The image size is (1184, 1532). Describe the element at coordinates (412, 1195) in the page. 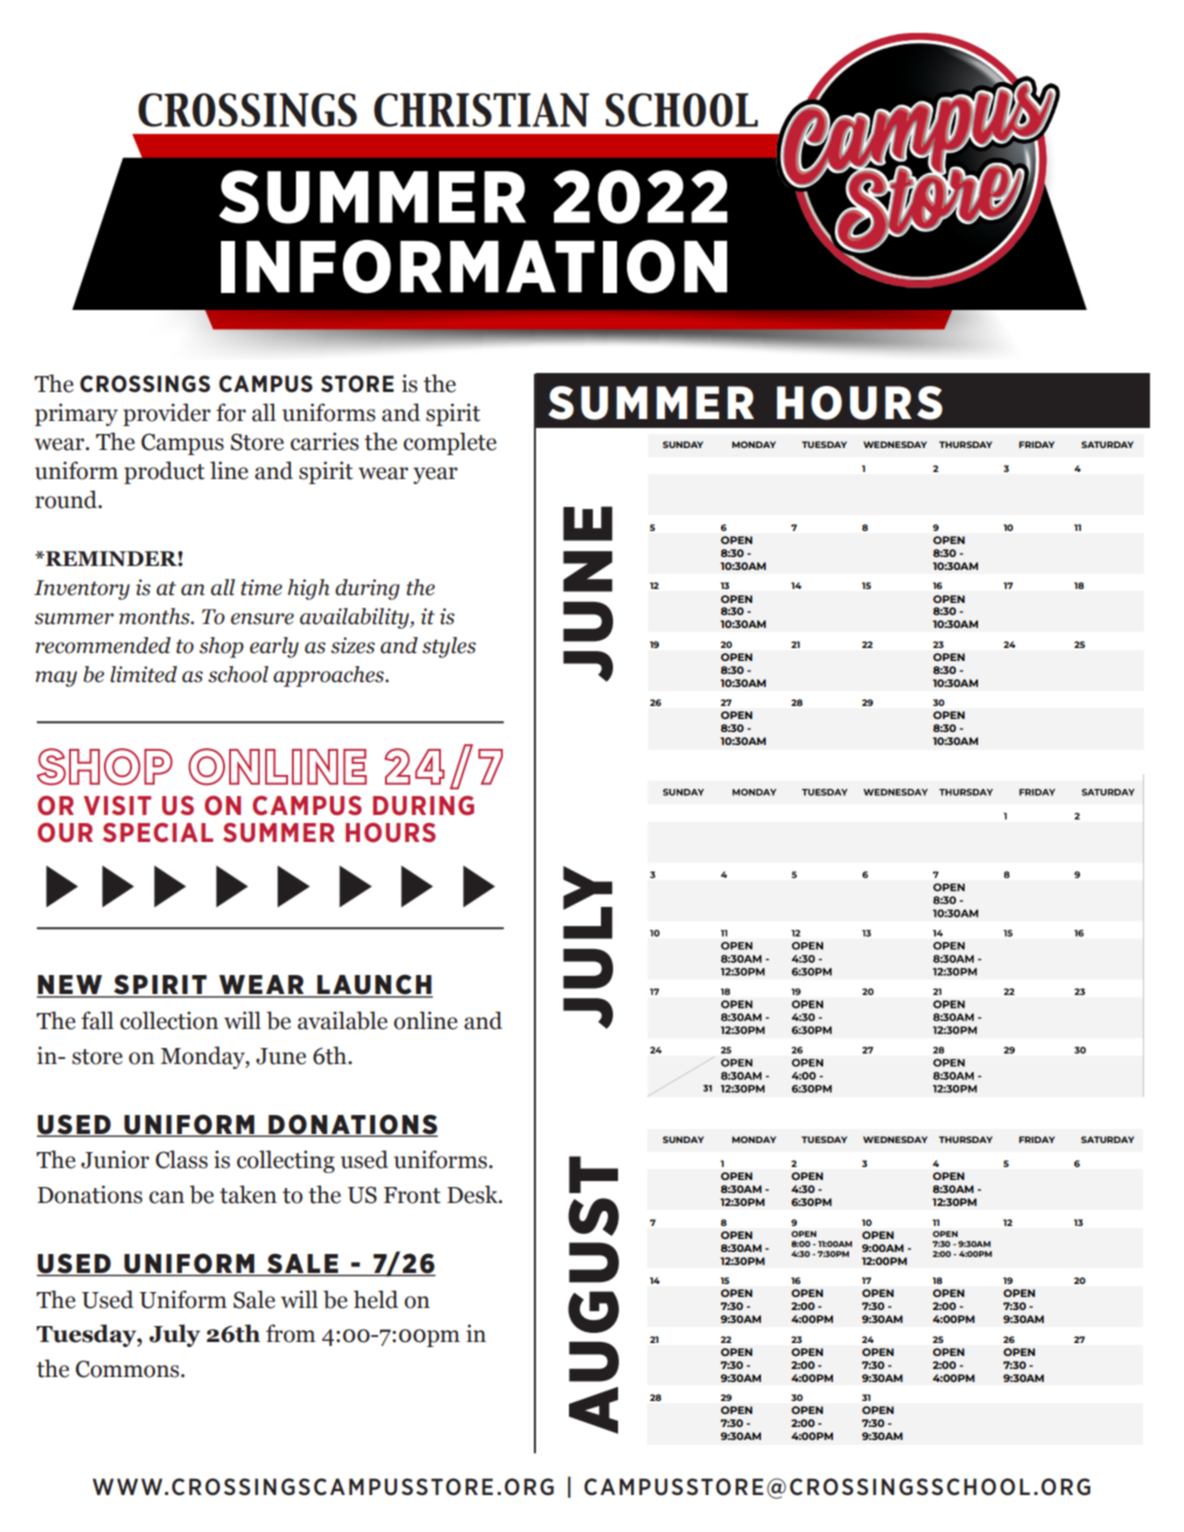

I see `Front` at that location.
